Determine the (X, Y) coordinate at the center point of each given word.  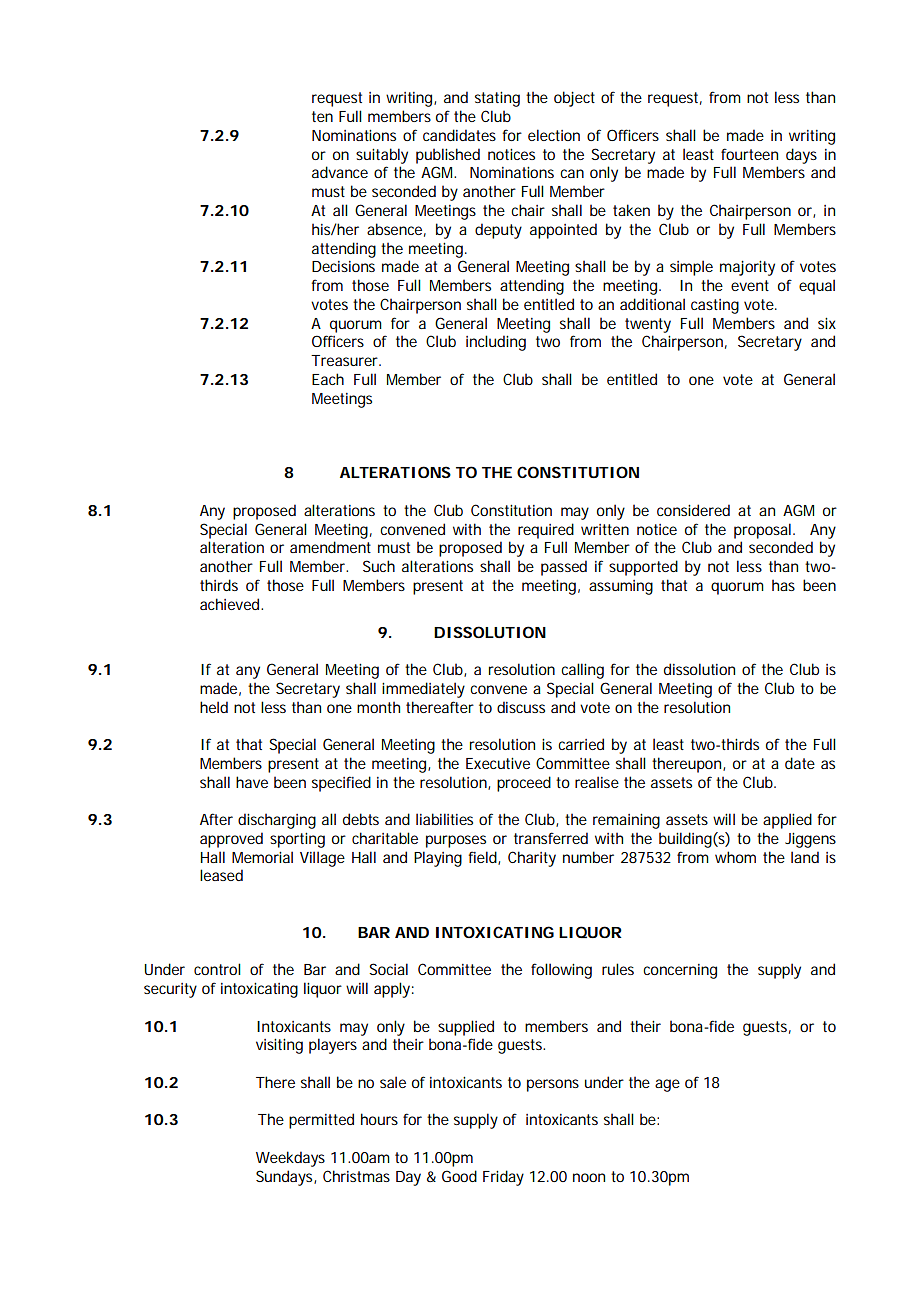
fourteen (749, 154)
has (783, 585)
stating (497, 99)
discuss (521, 707)
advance (340, 172)
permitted (321, 1121)
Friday (503, 1178)
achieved (231, 604)
